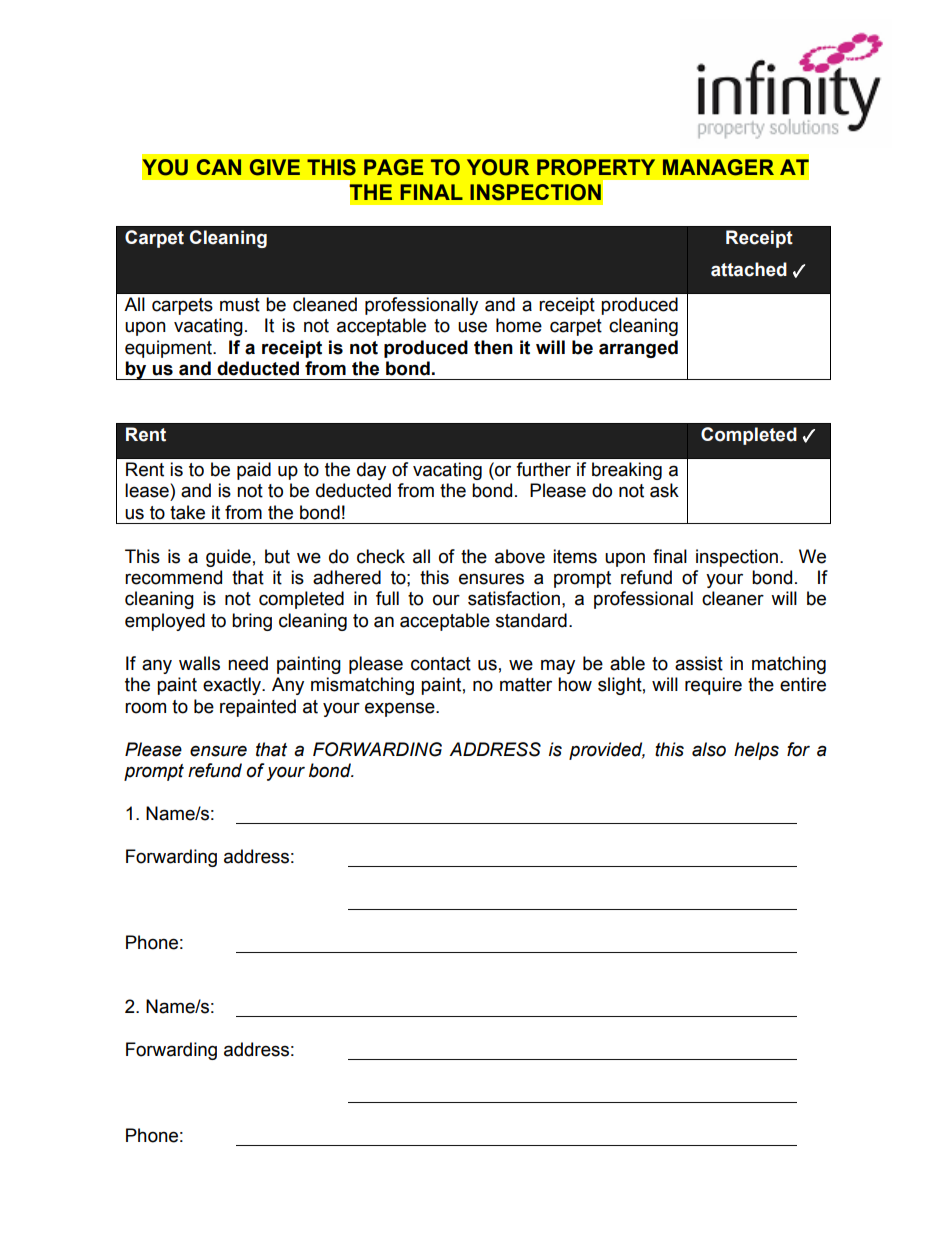  What do you see at coordinates (493, 347) in the image?
I see `then` at bounding box center [493, 347].
